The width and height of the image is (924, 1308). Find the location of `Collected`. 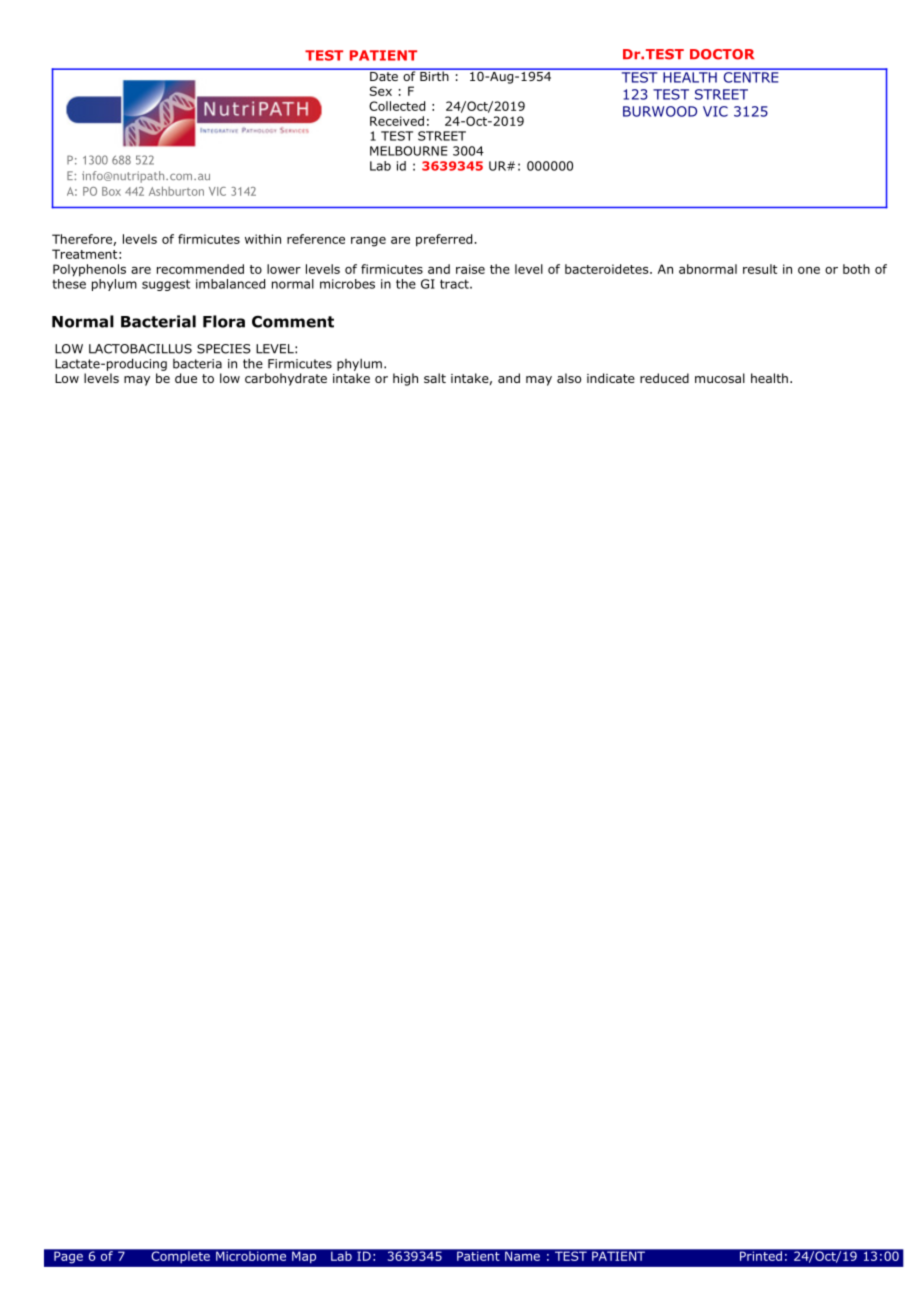

Collected is located at coordinates (397, 106).
